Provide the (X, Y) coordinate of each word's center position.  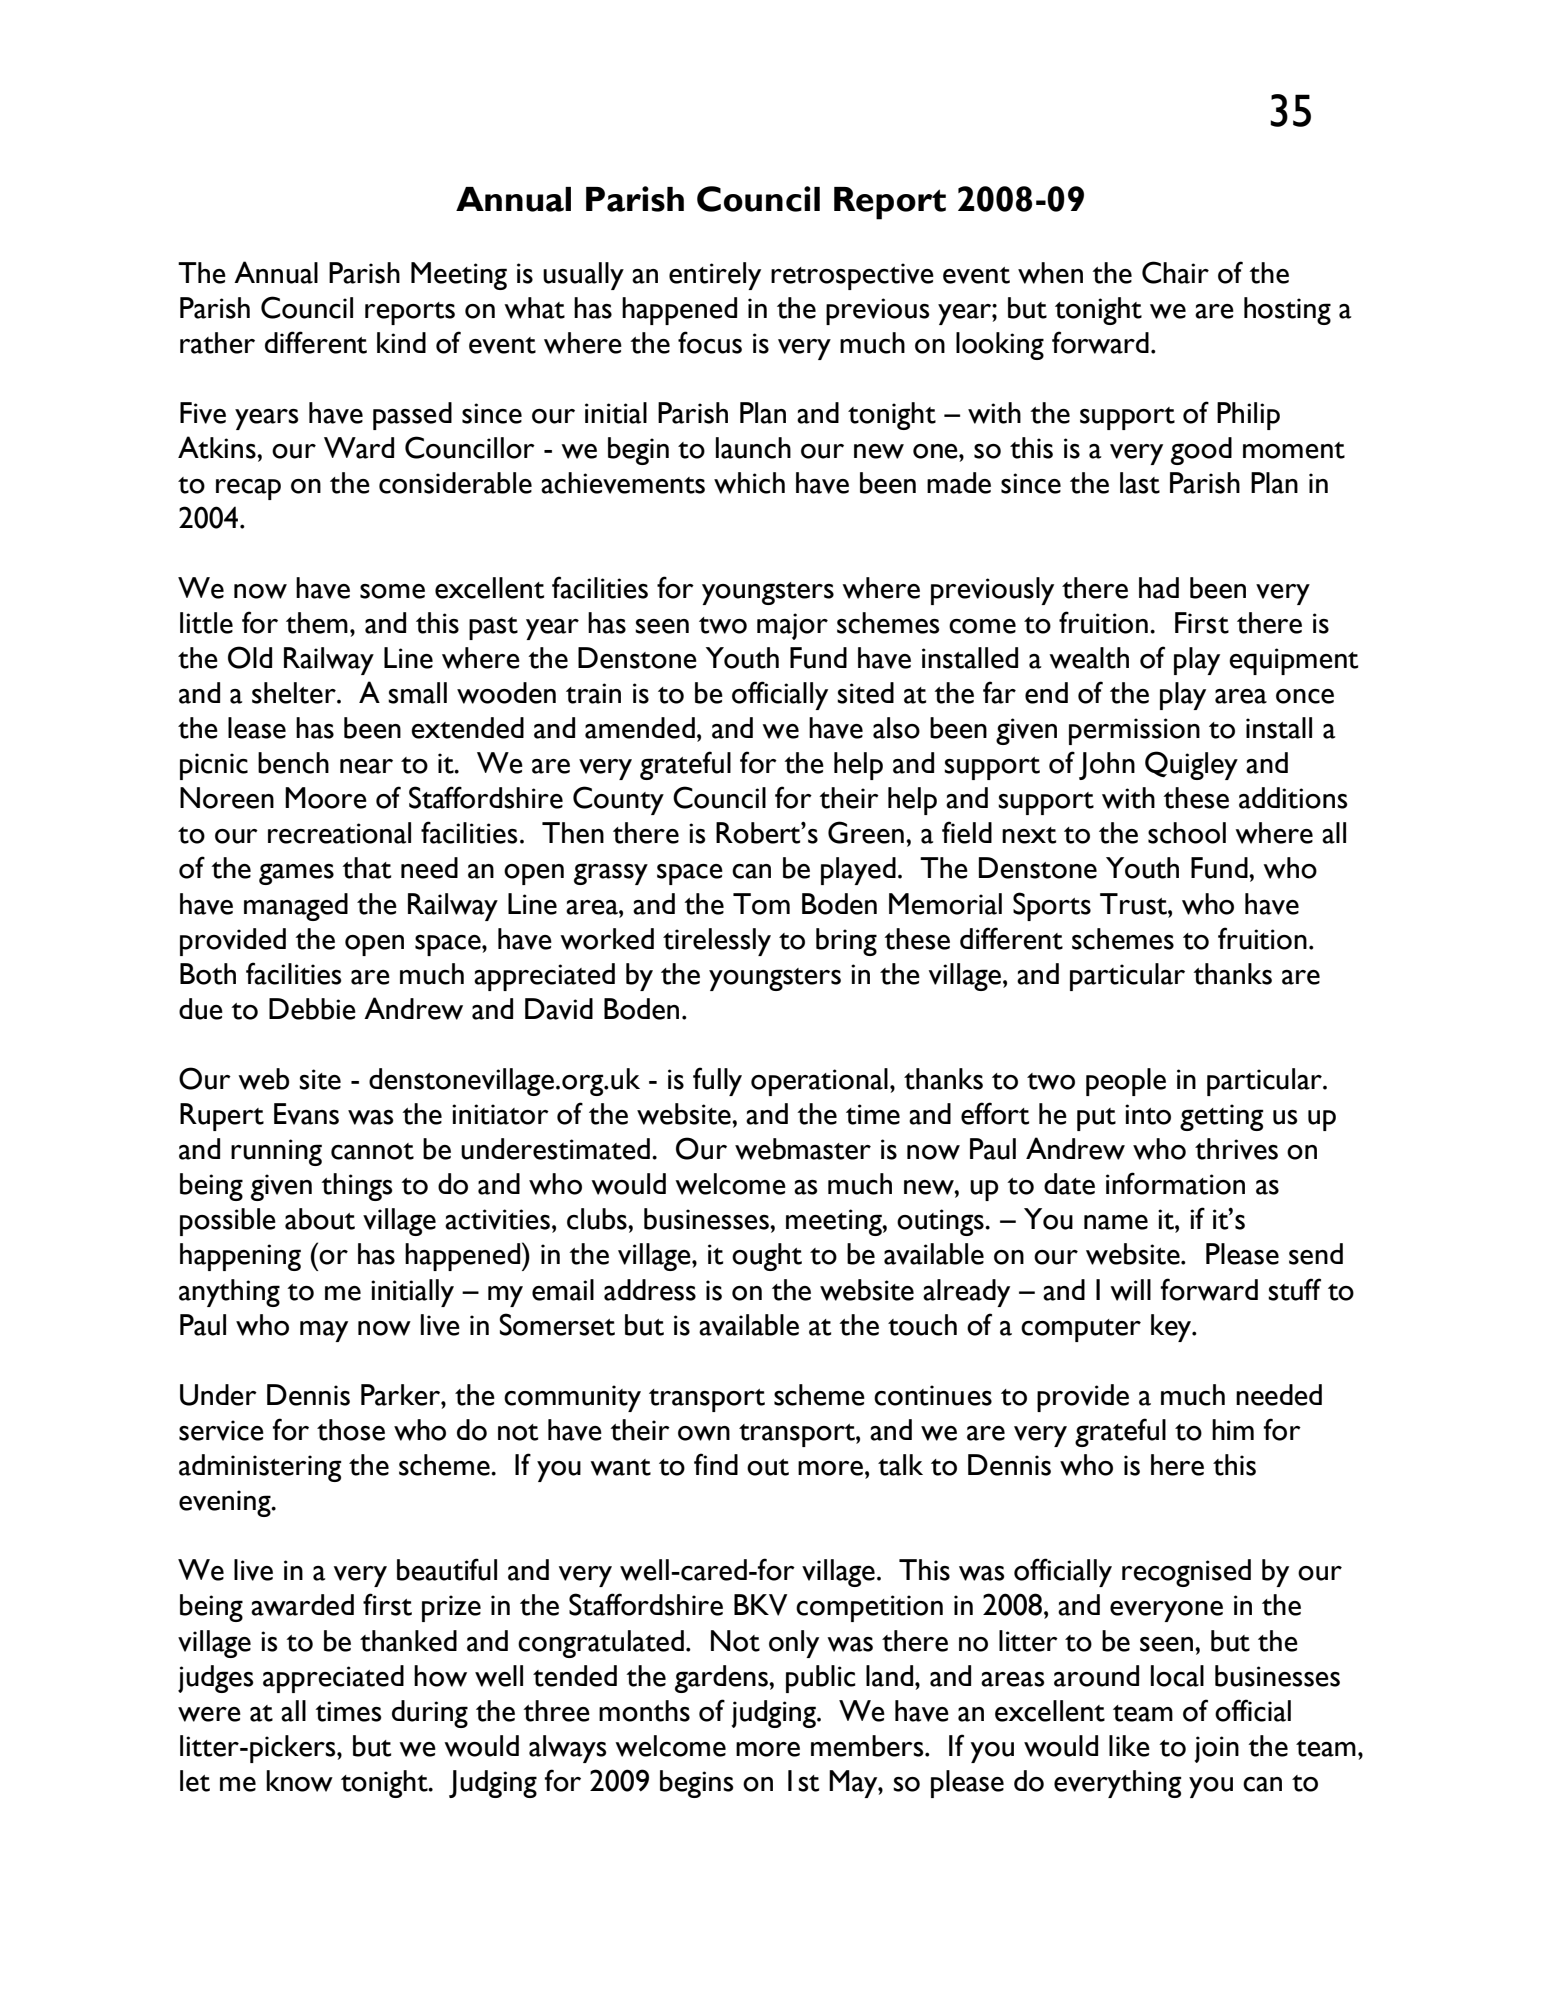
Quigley (1191, 765)
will (1130, 1290)
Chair (1175, 272)
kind (401, 342)
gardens (722, 1679)
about (320, 1219)
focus (710, 342)
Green (866, 832)
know (299, 1781)
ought (767, 1257)
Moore (326, 798)
